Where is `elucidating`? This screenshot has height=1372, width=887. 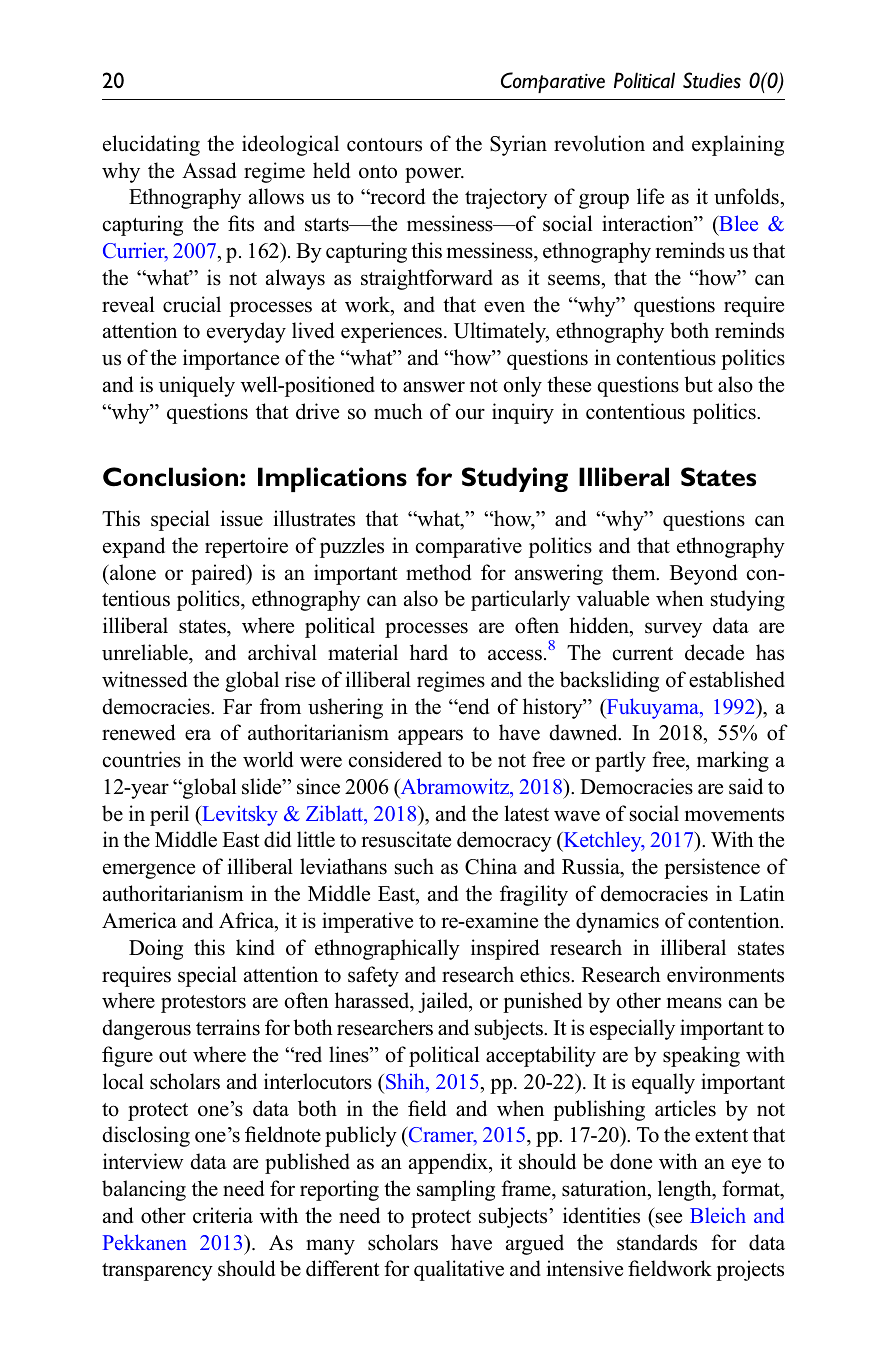
elucidating is located at coordinates (151, 145).
